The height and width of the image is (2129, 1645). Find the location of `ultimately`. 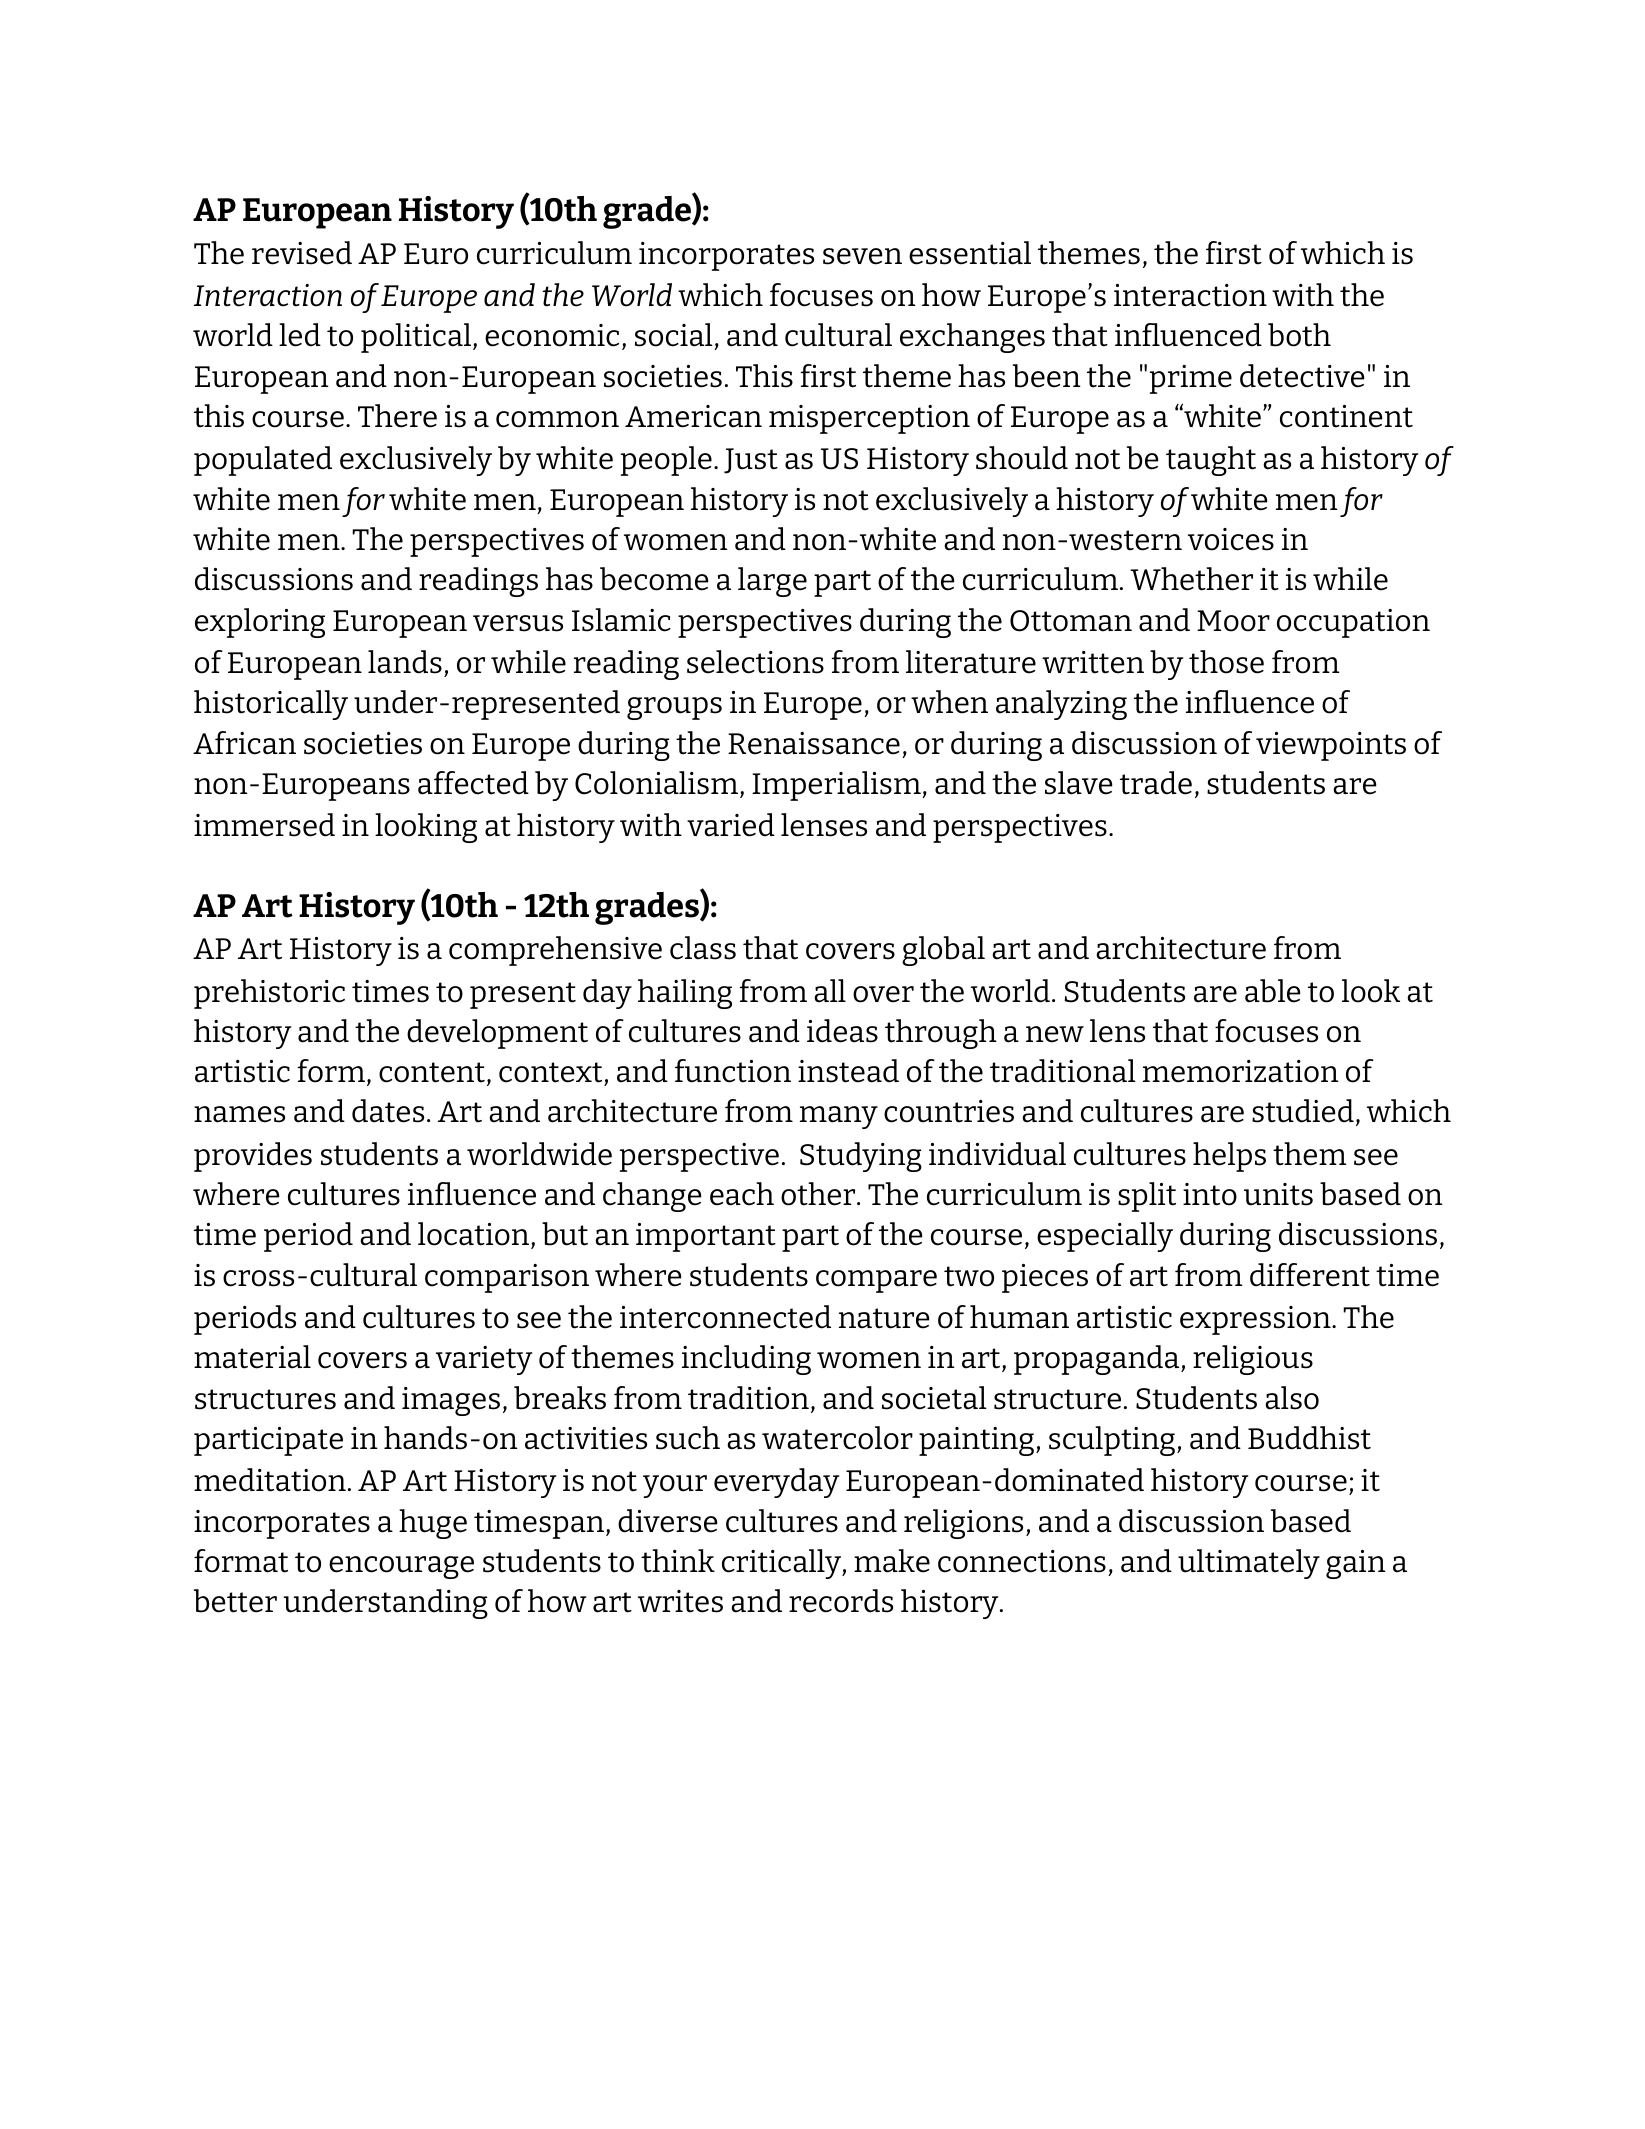

ultimately is located at coordinates (1249, 1564).
